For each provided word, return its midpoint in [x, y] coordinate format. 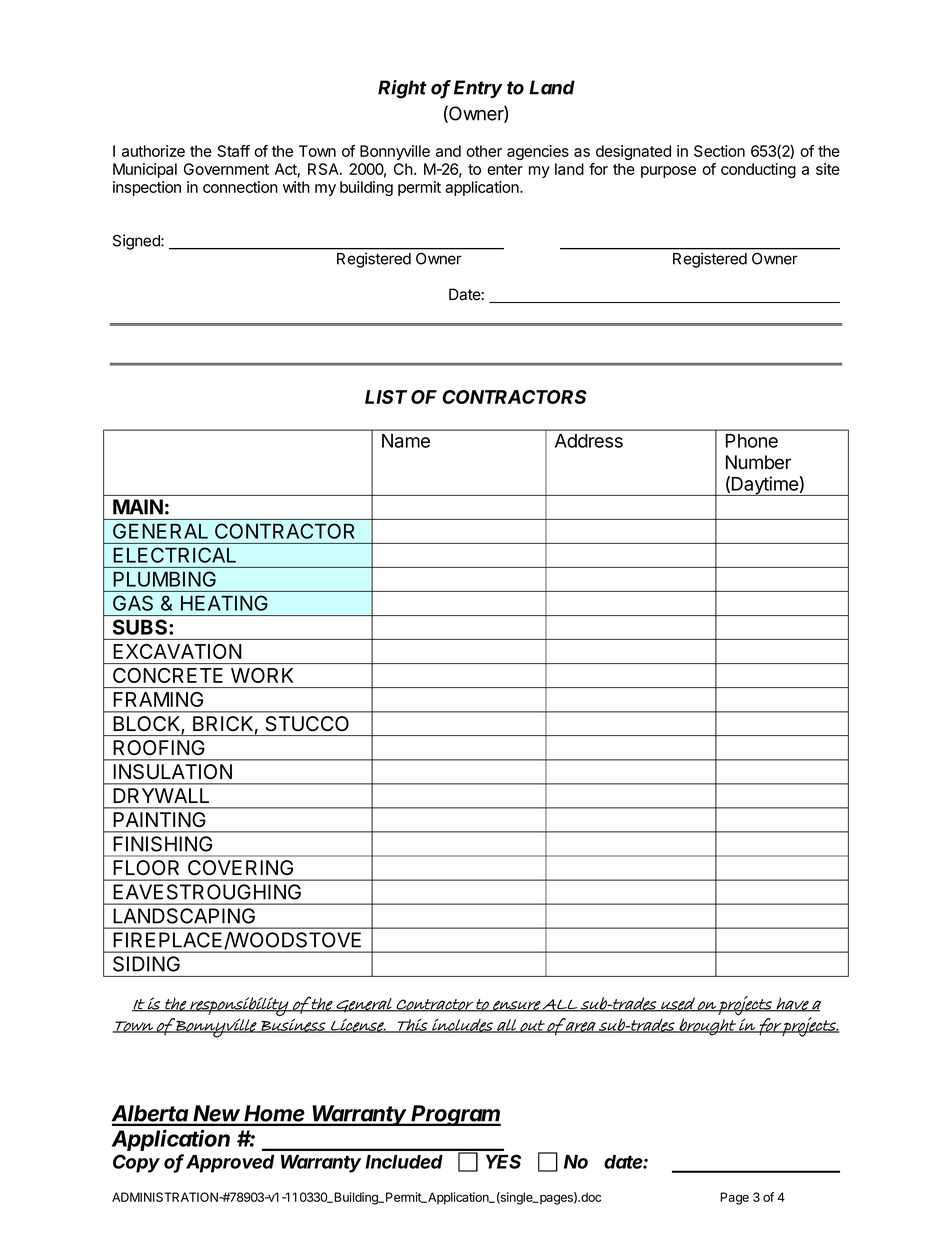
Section [719, 151]
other [484, 151]
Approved [230, 1164]
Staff [233, 151]
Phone [752, 441]
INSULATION [173, 771]
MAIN [138, 507]
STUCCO [307, 723]
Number [758, 462]
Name [406, 441]
